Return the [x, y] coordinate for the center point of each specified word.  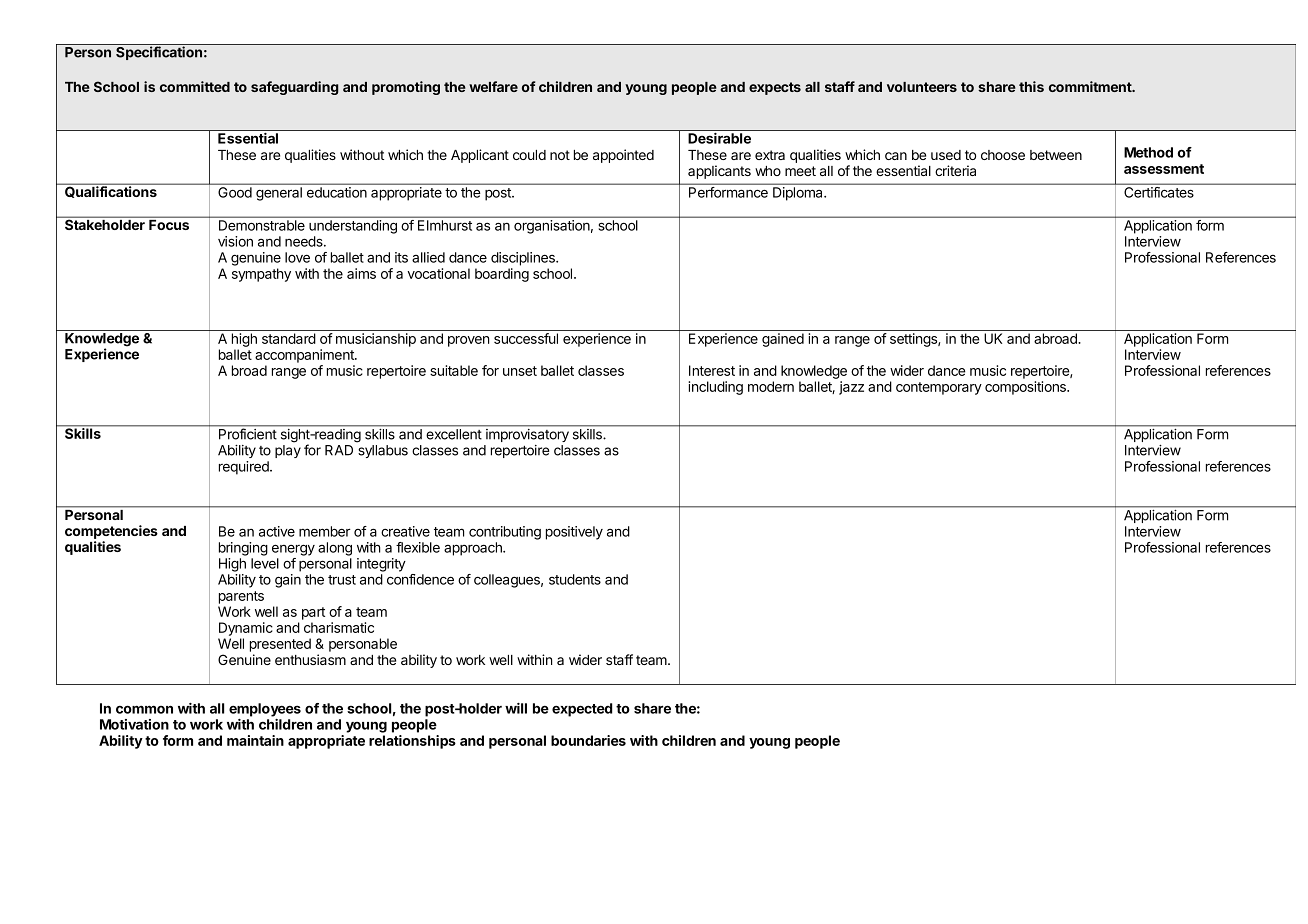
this [1031, 86]
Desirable [719, 138]
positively [574, 533]
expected [582, 710]
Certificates [1159, 192]
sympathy [261, 275]
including [715, 388]
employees [265, 710]
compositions [1026, 388]
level [265, 563]
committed [195, 86]
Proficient [248, 434]
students [575, 579]
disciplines [524, 259]
